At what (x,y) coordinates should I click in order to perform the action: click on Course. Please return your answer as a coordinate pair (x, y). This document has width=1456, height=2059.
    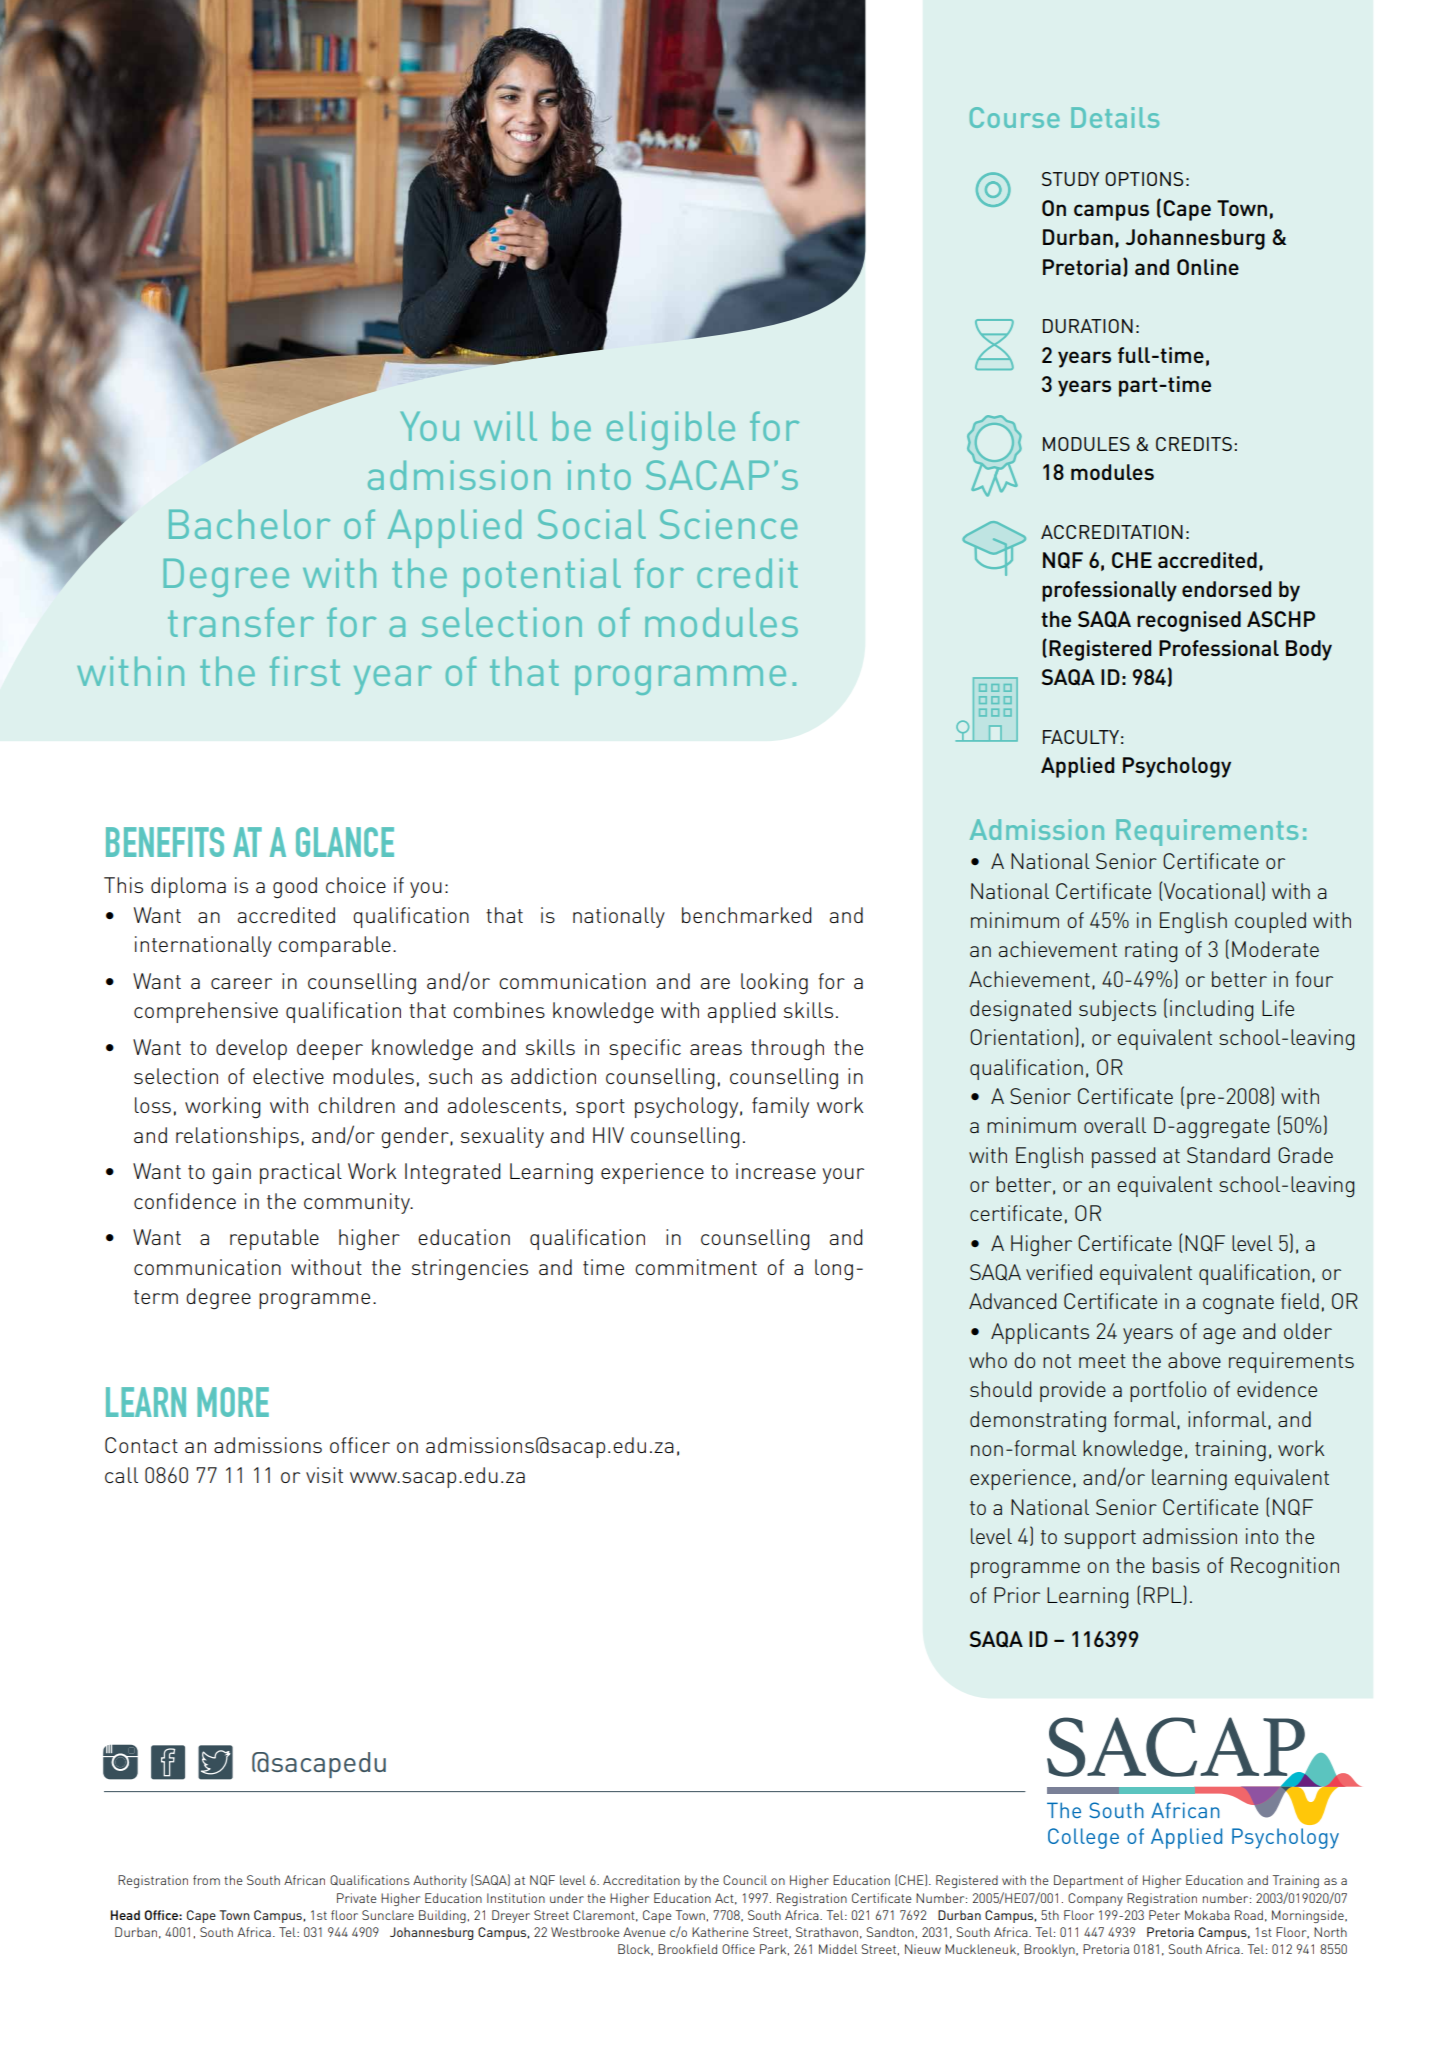
    Looking at the image, I should click on (1015, 117).
